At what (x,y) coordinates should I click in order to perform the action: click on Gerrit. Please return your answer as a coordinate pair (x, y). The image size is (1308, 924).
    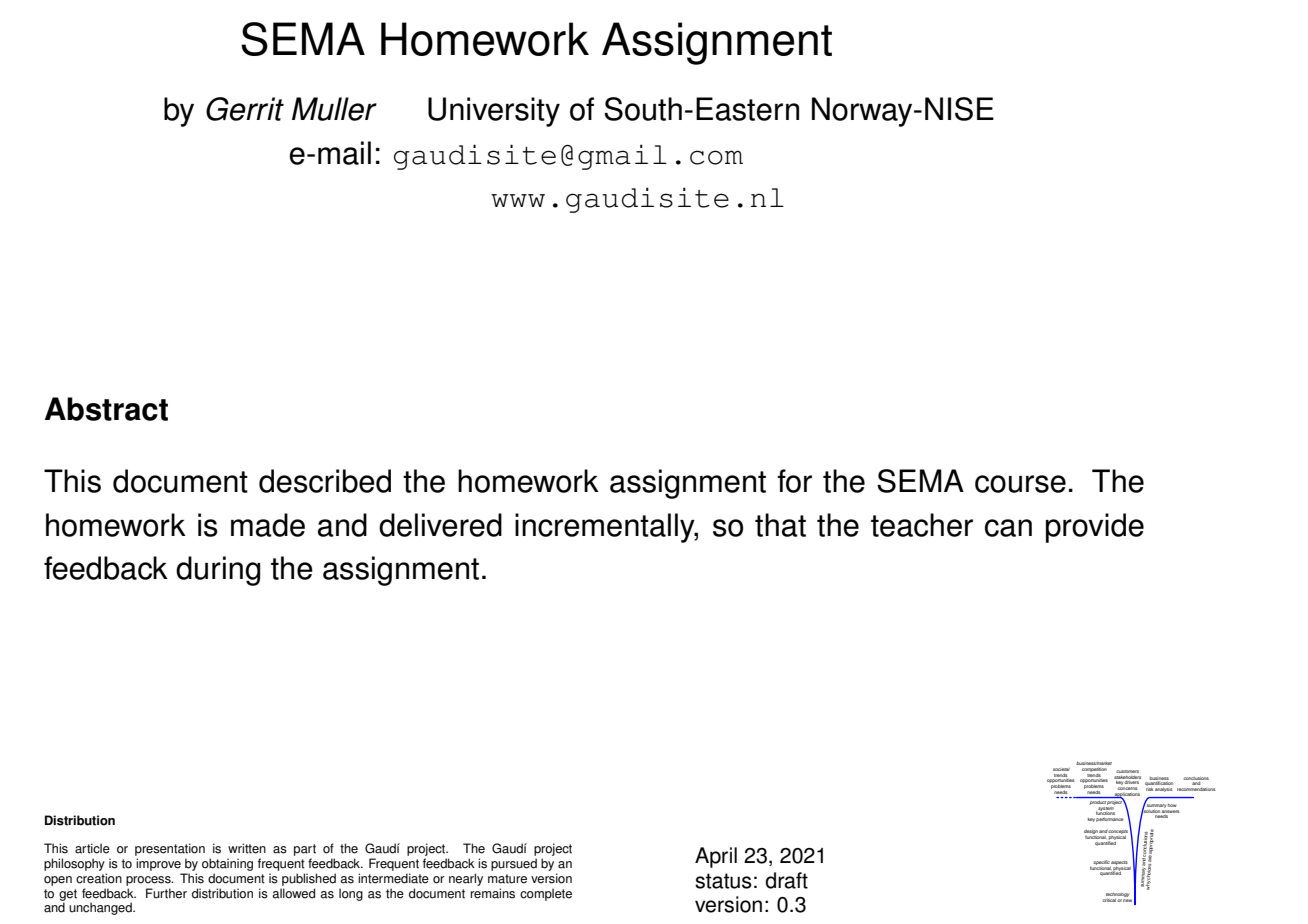
    Looking at the image, I should click on (245, 109).
